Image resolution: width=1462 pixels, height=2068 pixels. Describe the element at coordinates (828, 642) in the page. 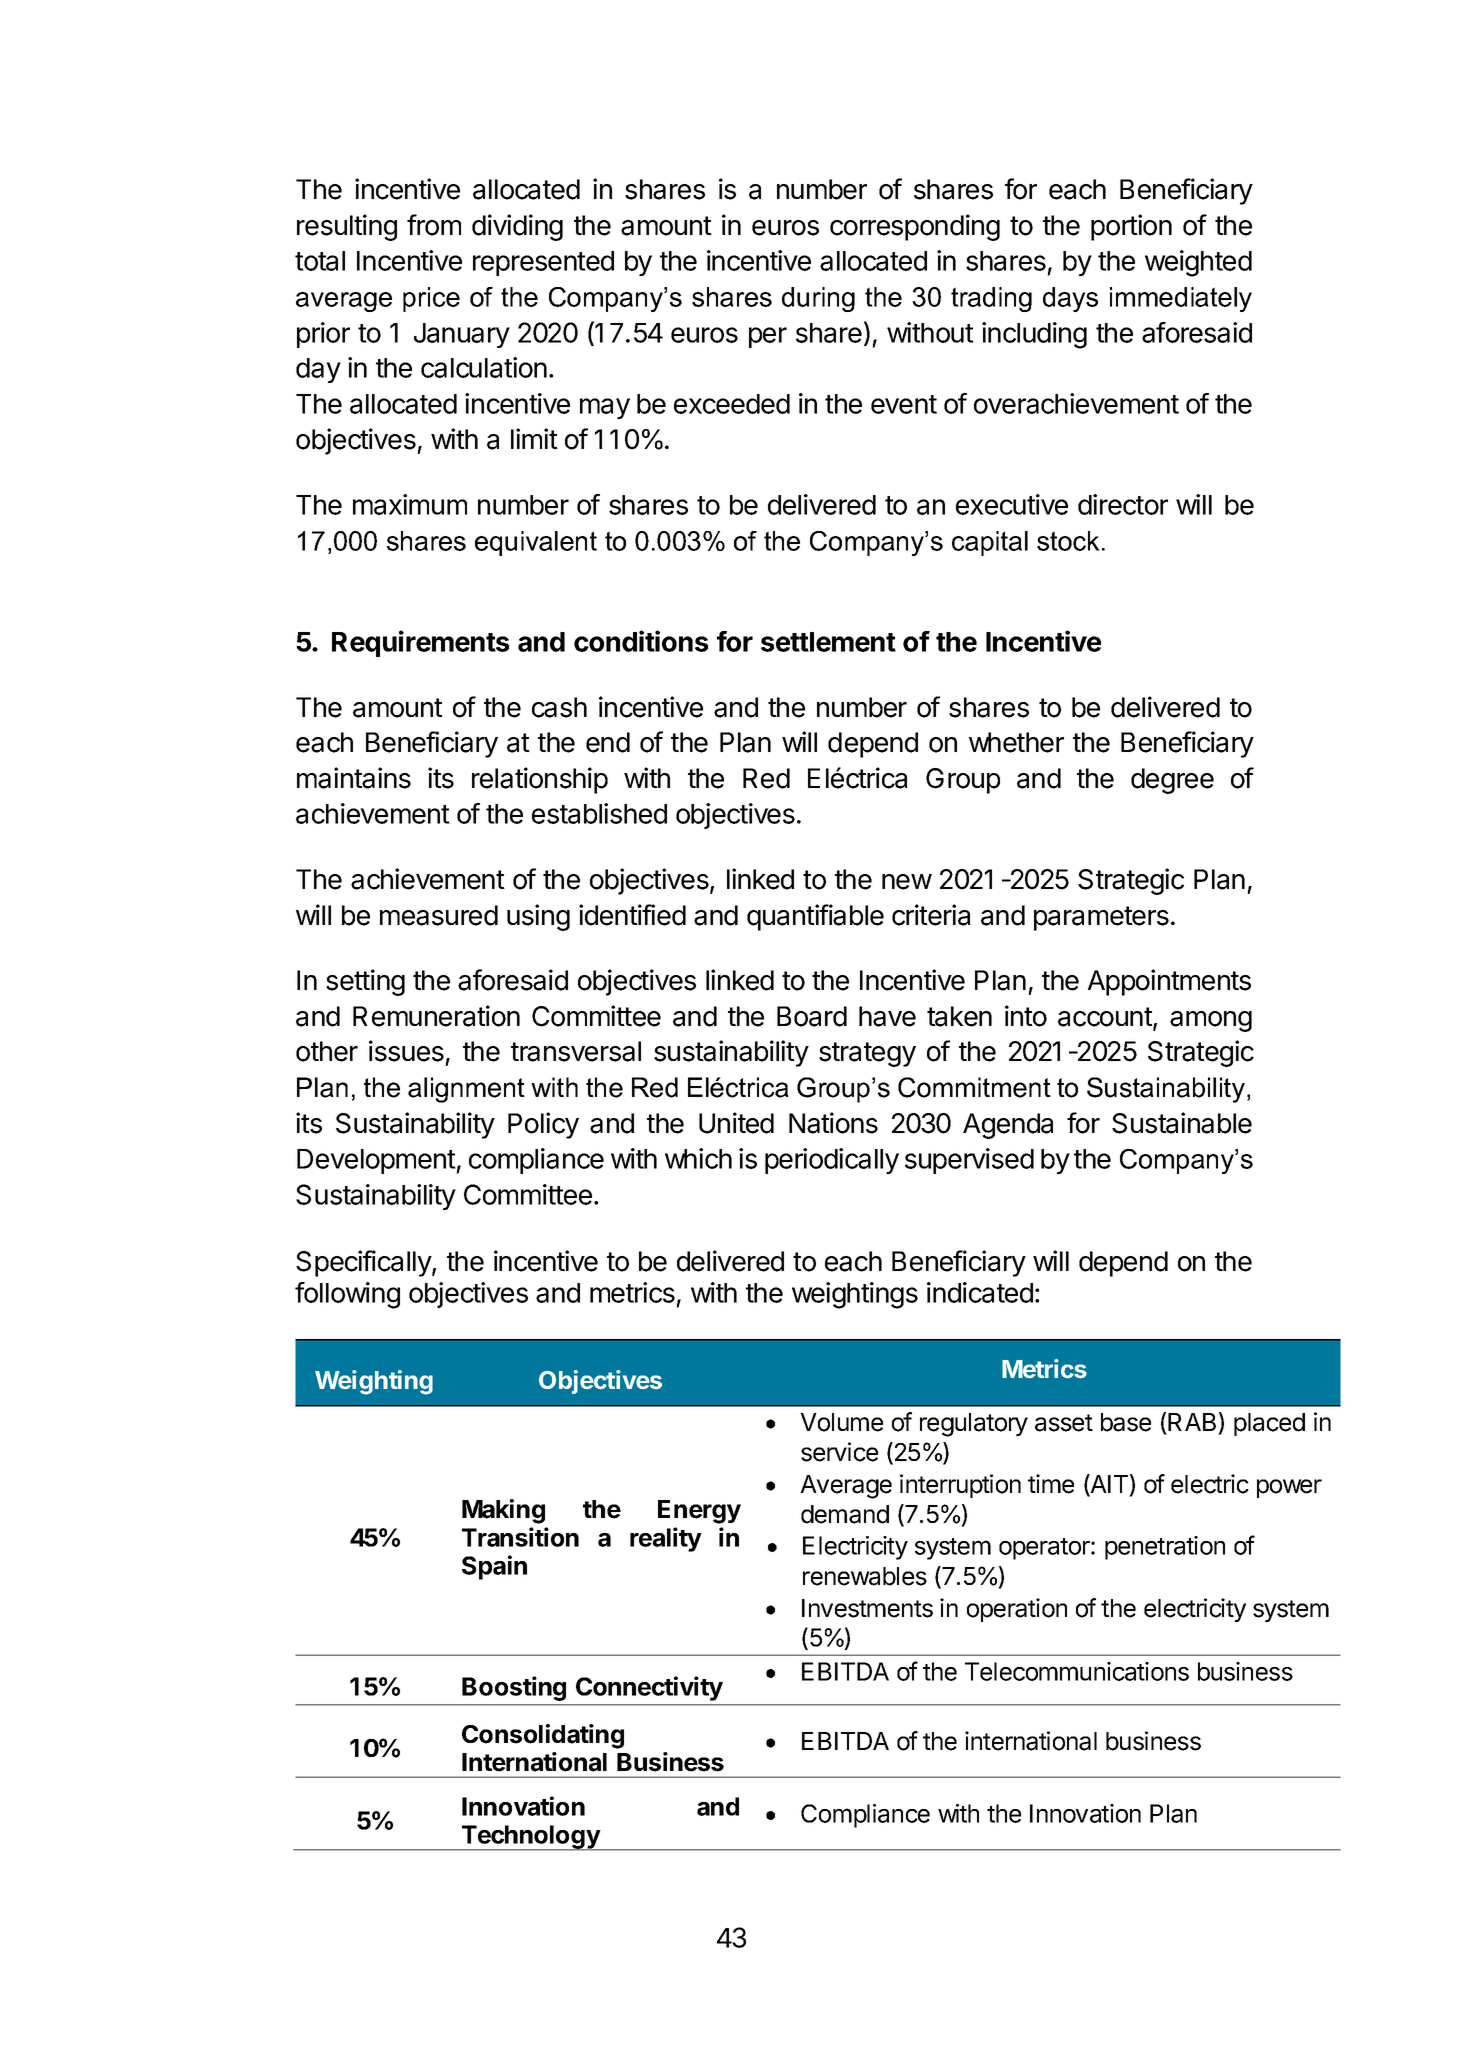

I see `settlement` at that location.
